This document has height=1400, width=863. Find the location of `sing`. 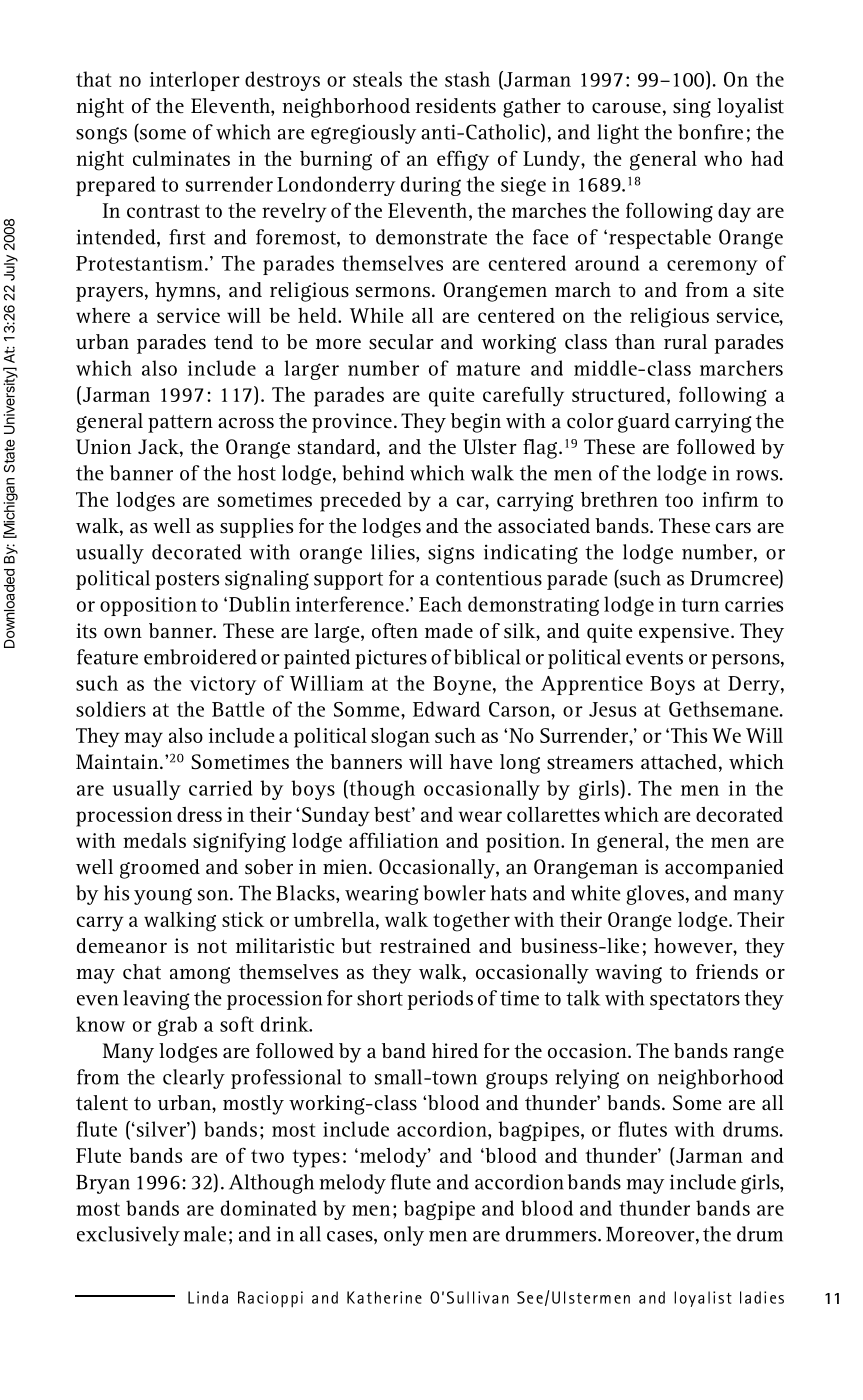

sing is located at coordinates (692, 108).
